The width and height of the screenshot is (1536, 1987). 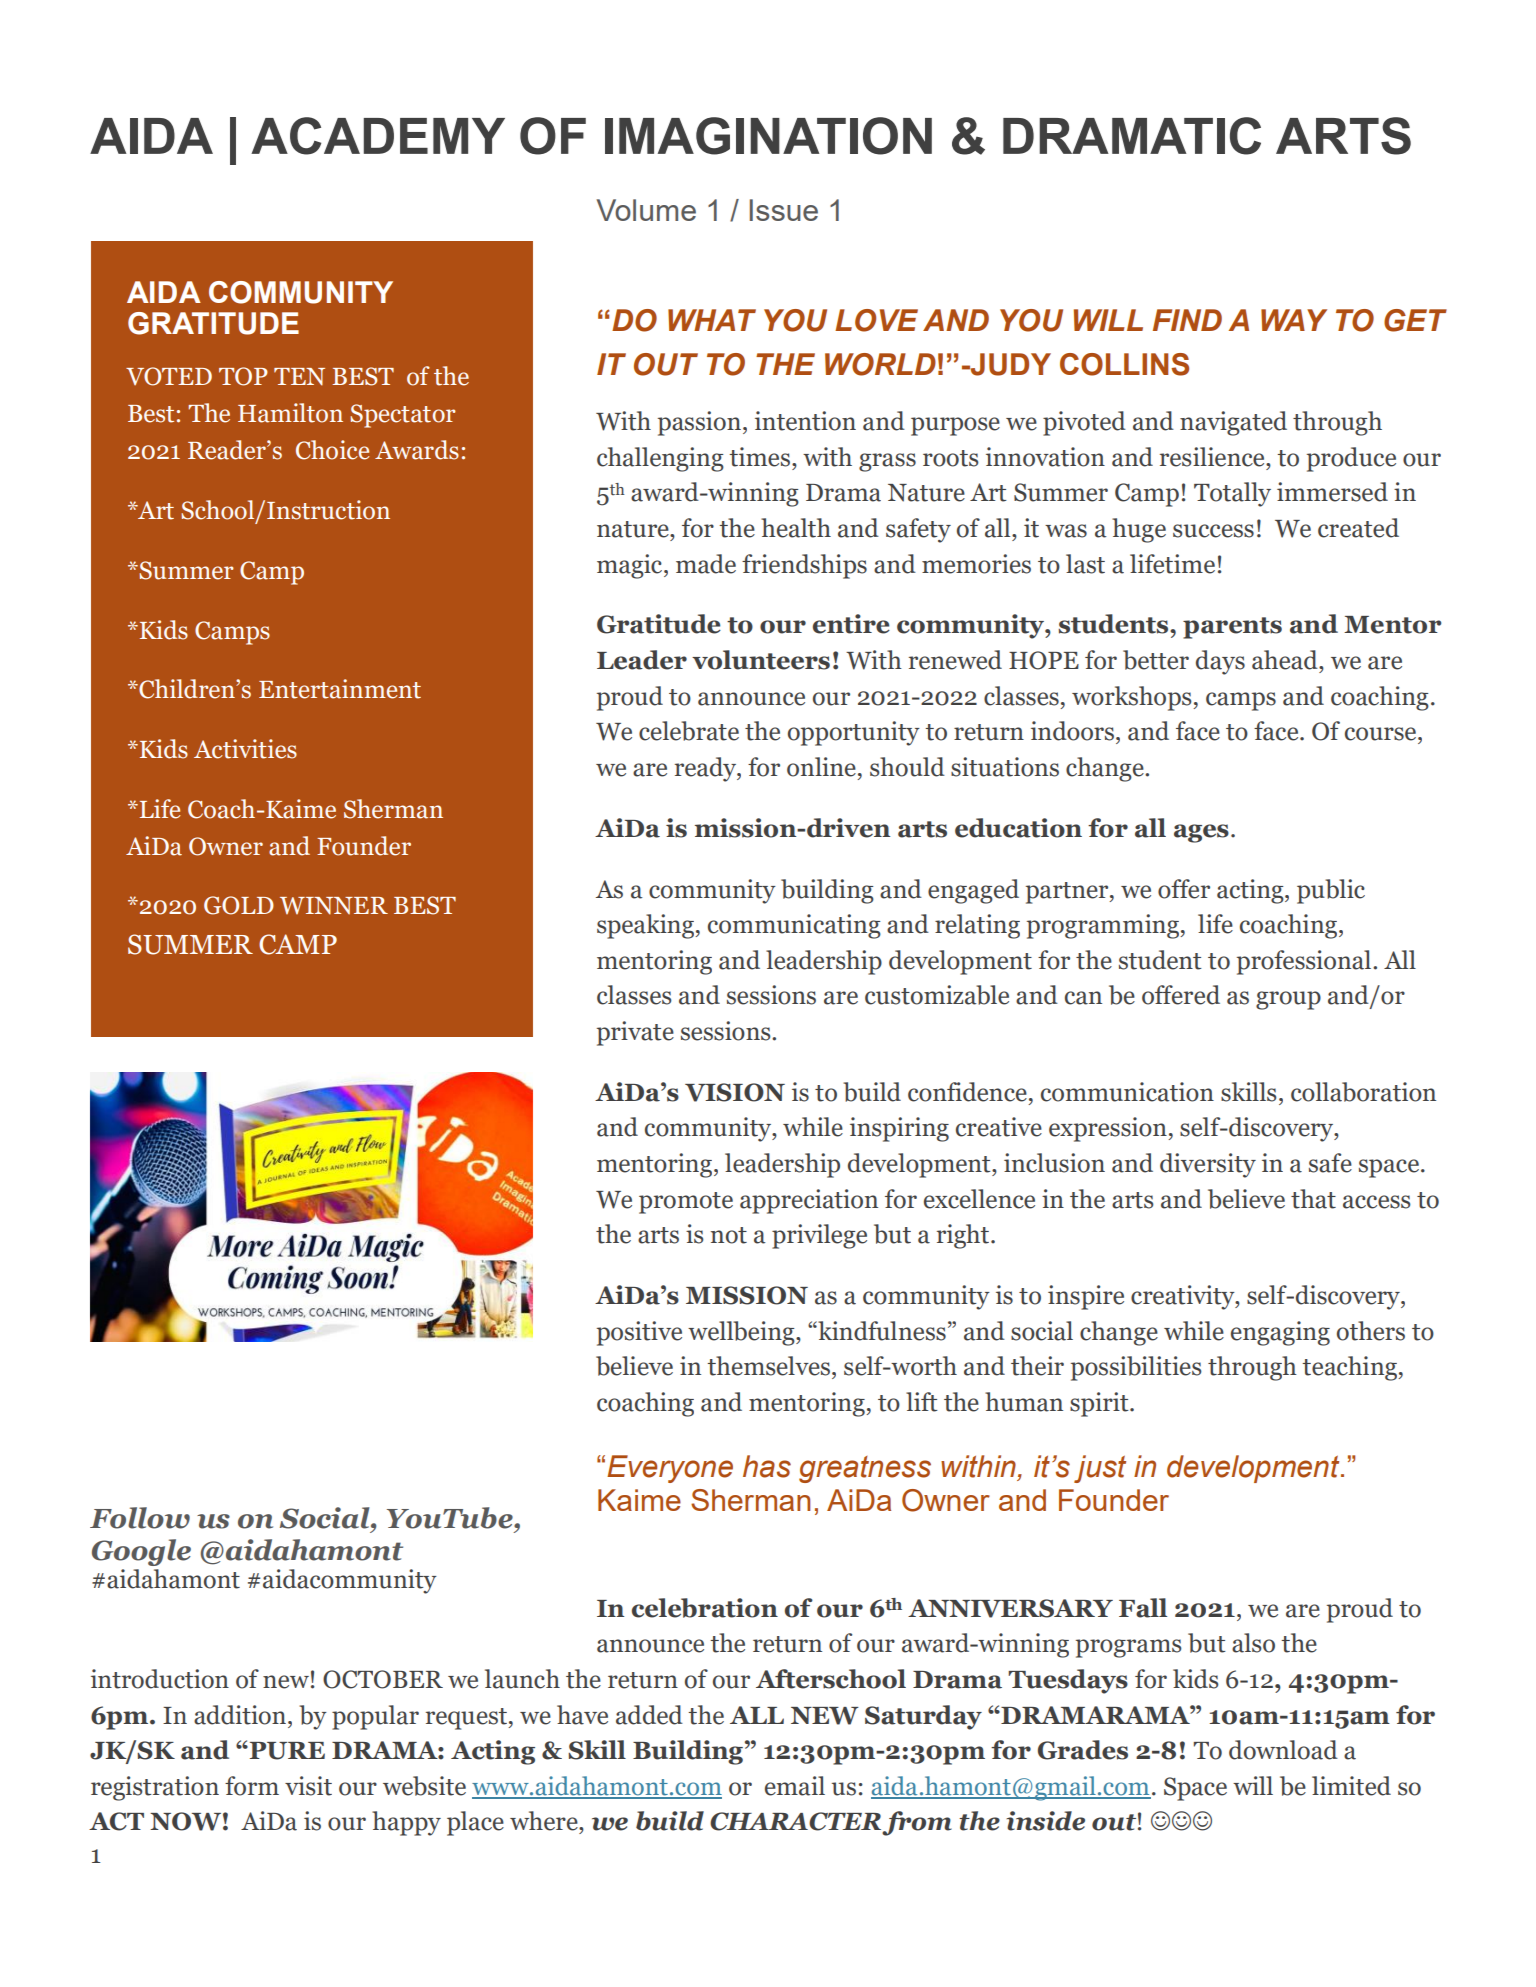 What do you see at coordinates (1283, 1750) in the screenshot?
I see `download` at bounding box center [1283, 1750].
